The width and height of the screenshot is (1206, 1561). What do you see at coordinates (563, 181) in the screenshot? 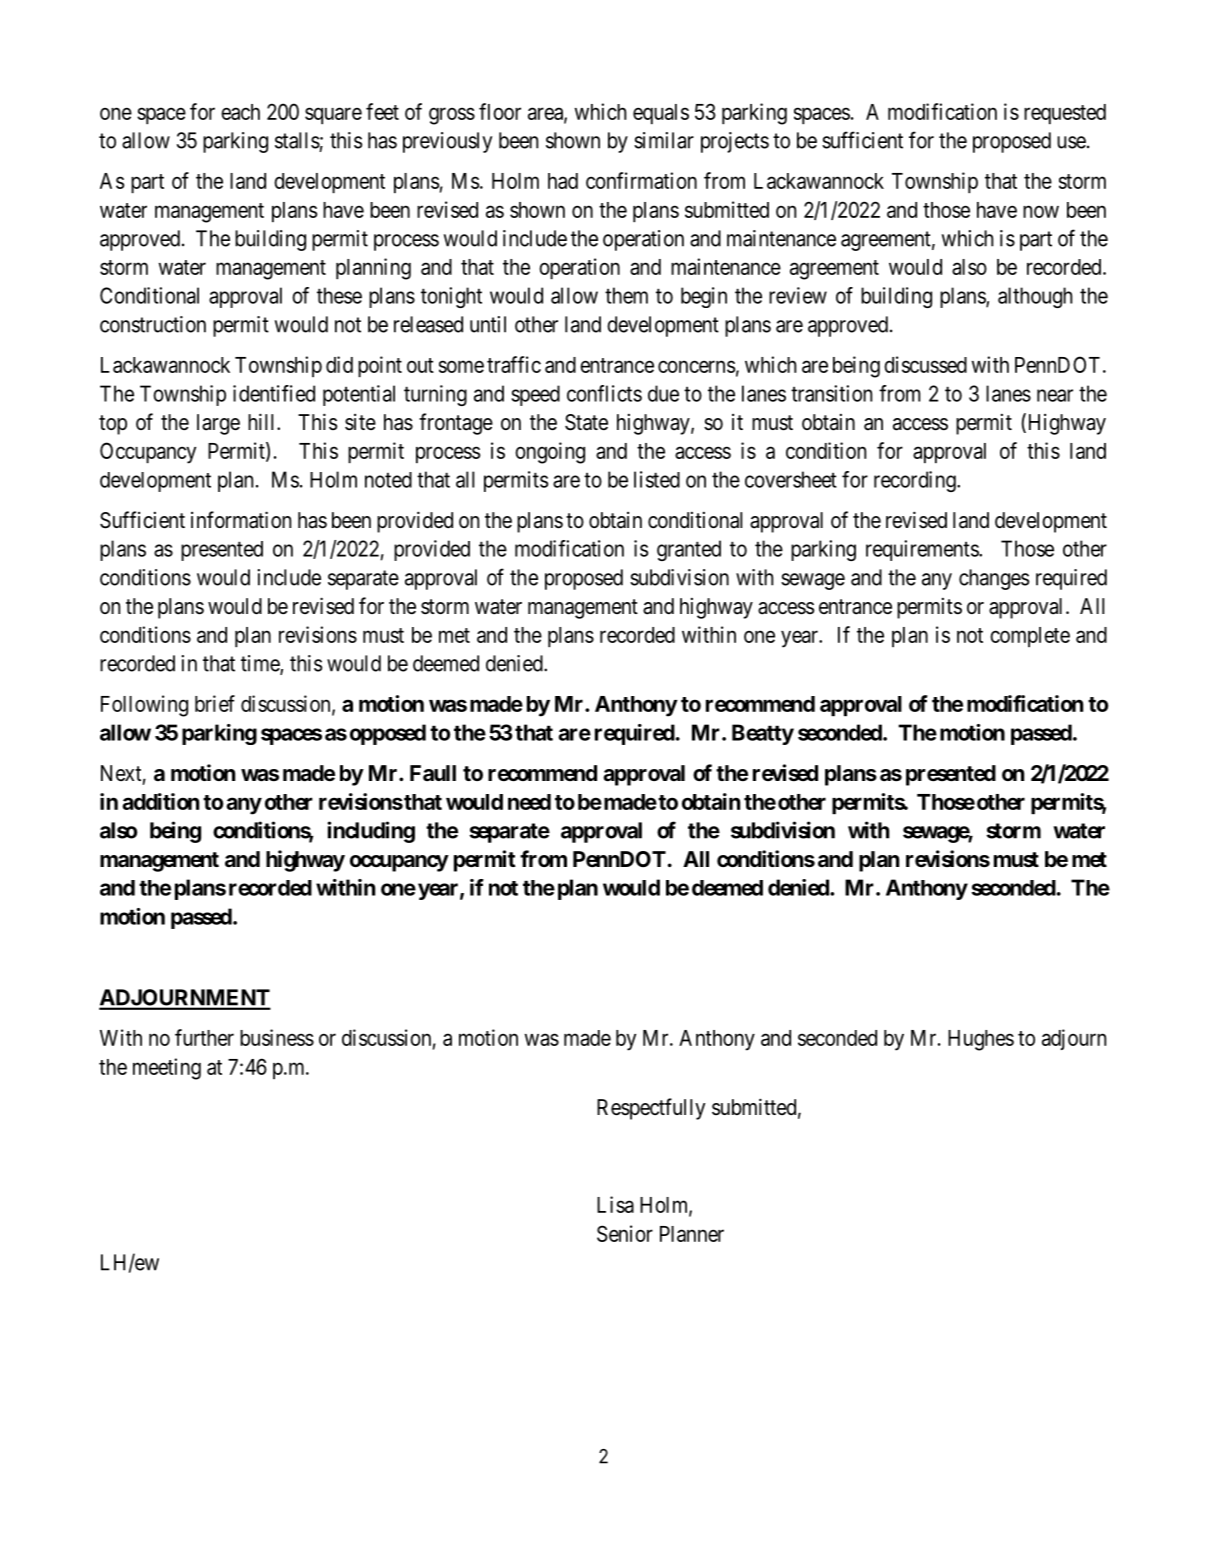
I see `had` at bounding box center [563, 181].
